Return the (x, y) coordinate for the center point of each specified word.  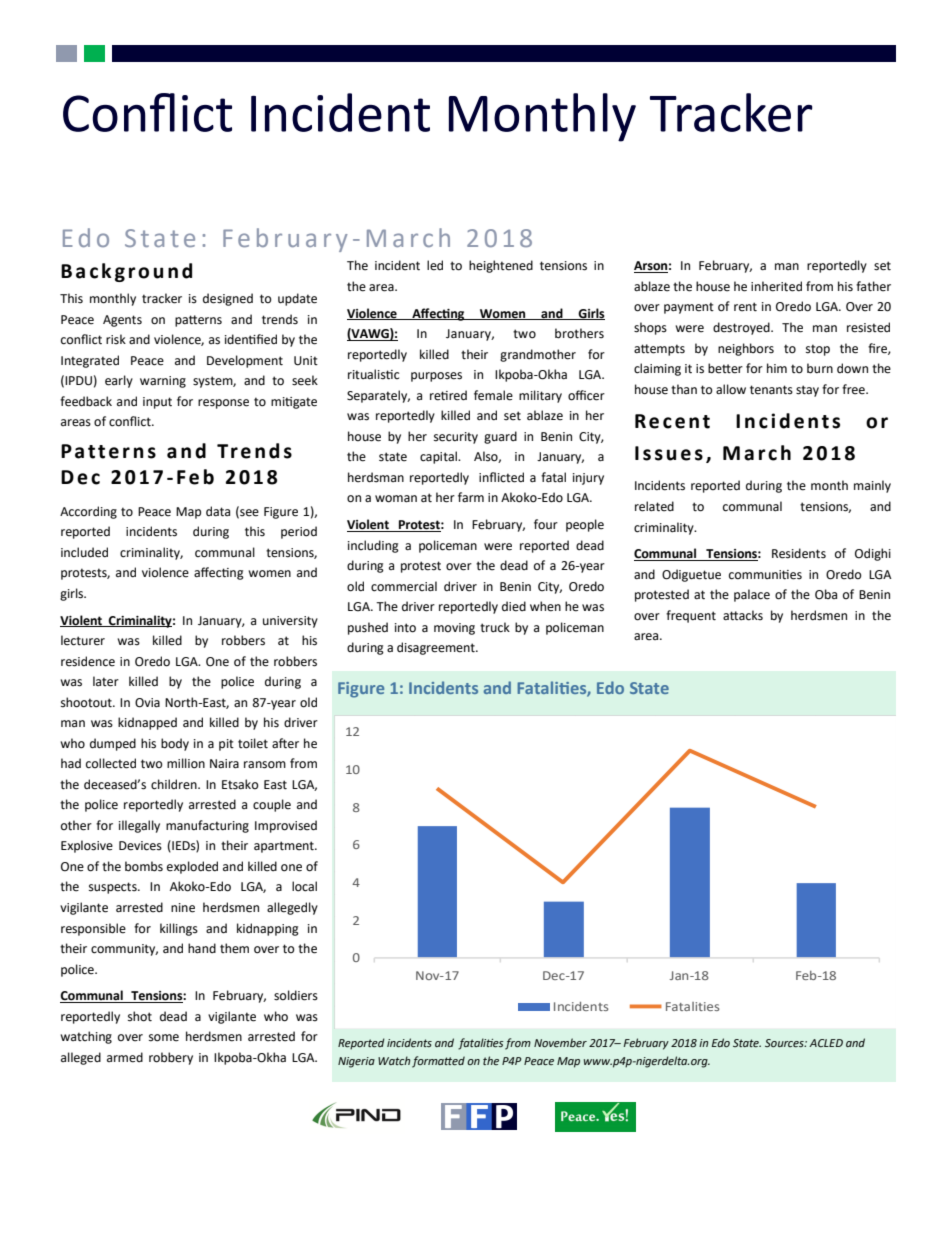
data (218, 511)
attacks (743, 615)
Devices (140, 846)
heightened (501, 266)
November (560, 1043)
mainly (872, 486)
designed (228, 299)
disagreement (437, 648)
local (304, 886)
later (106, 681)
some (164, 1038)
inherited (776, 286)
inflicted (501, 477)
